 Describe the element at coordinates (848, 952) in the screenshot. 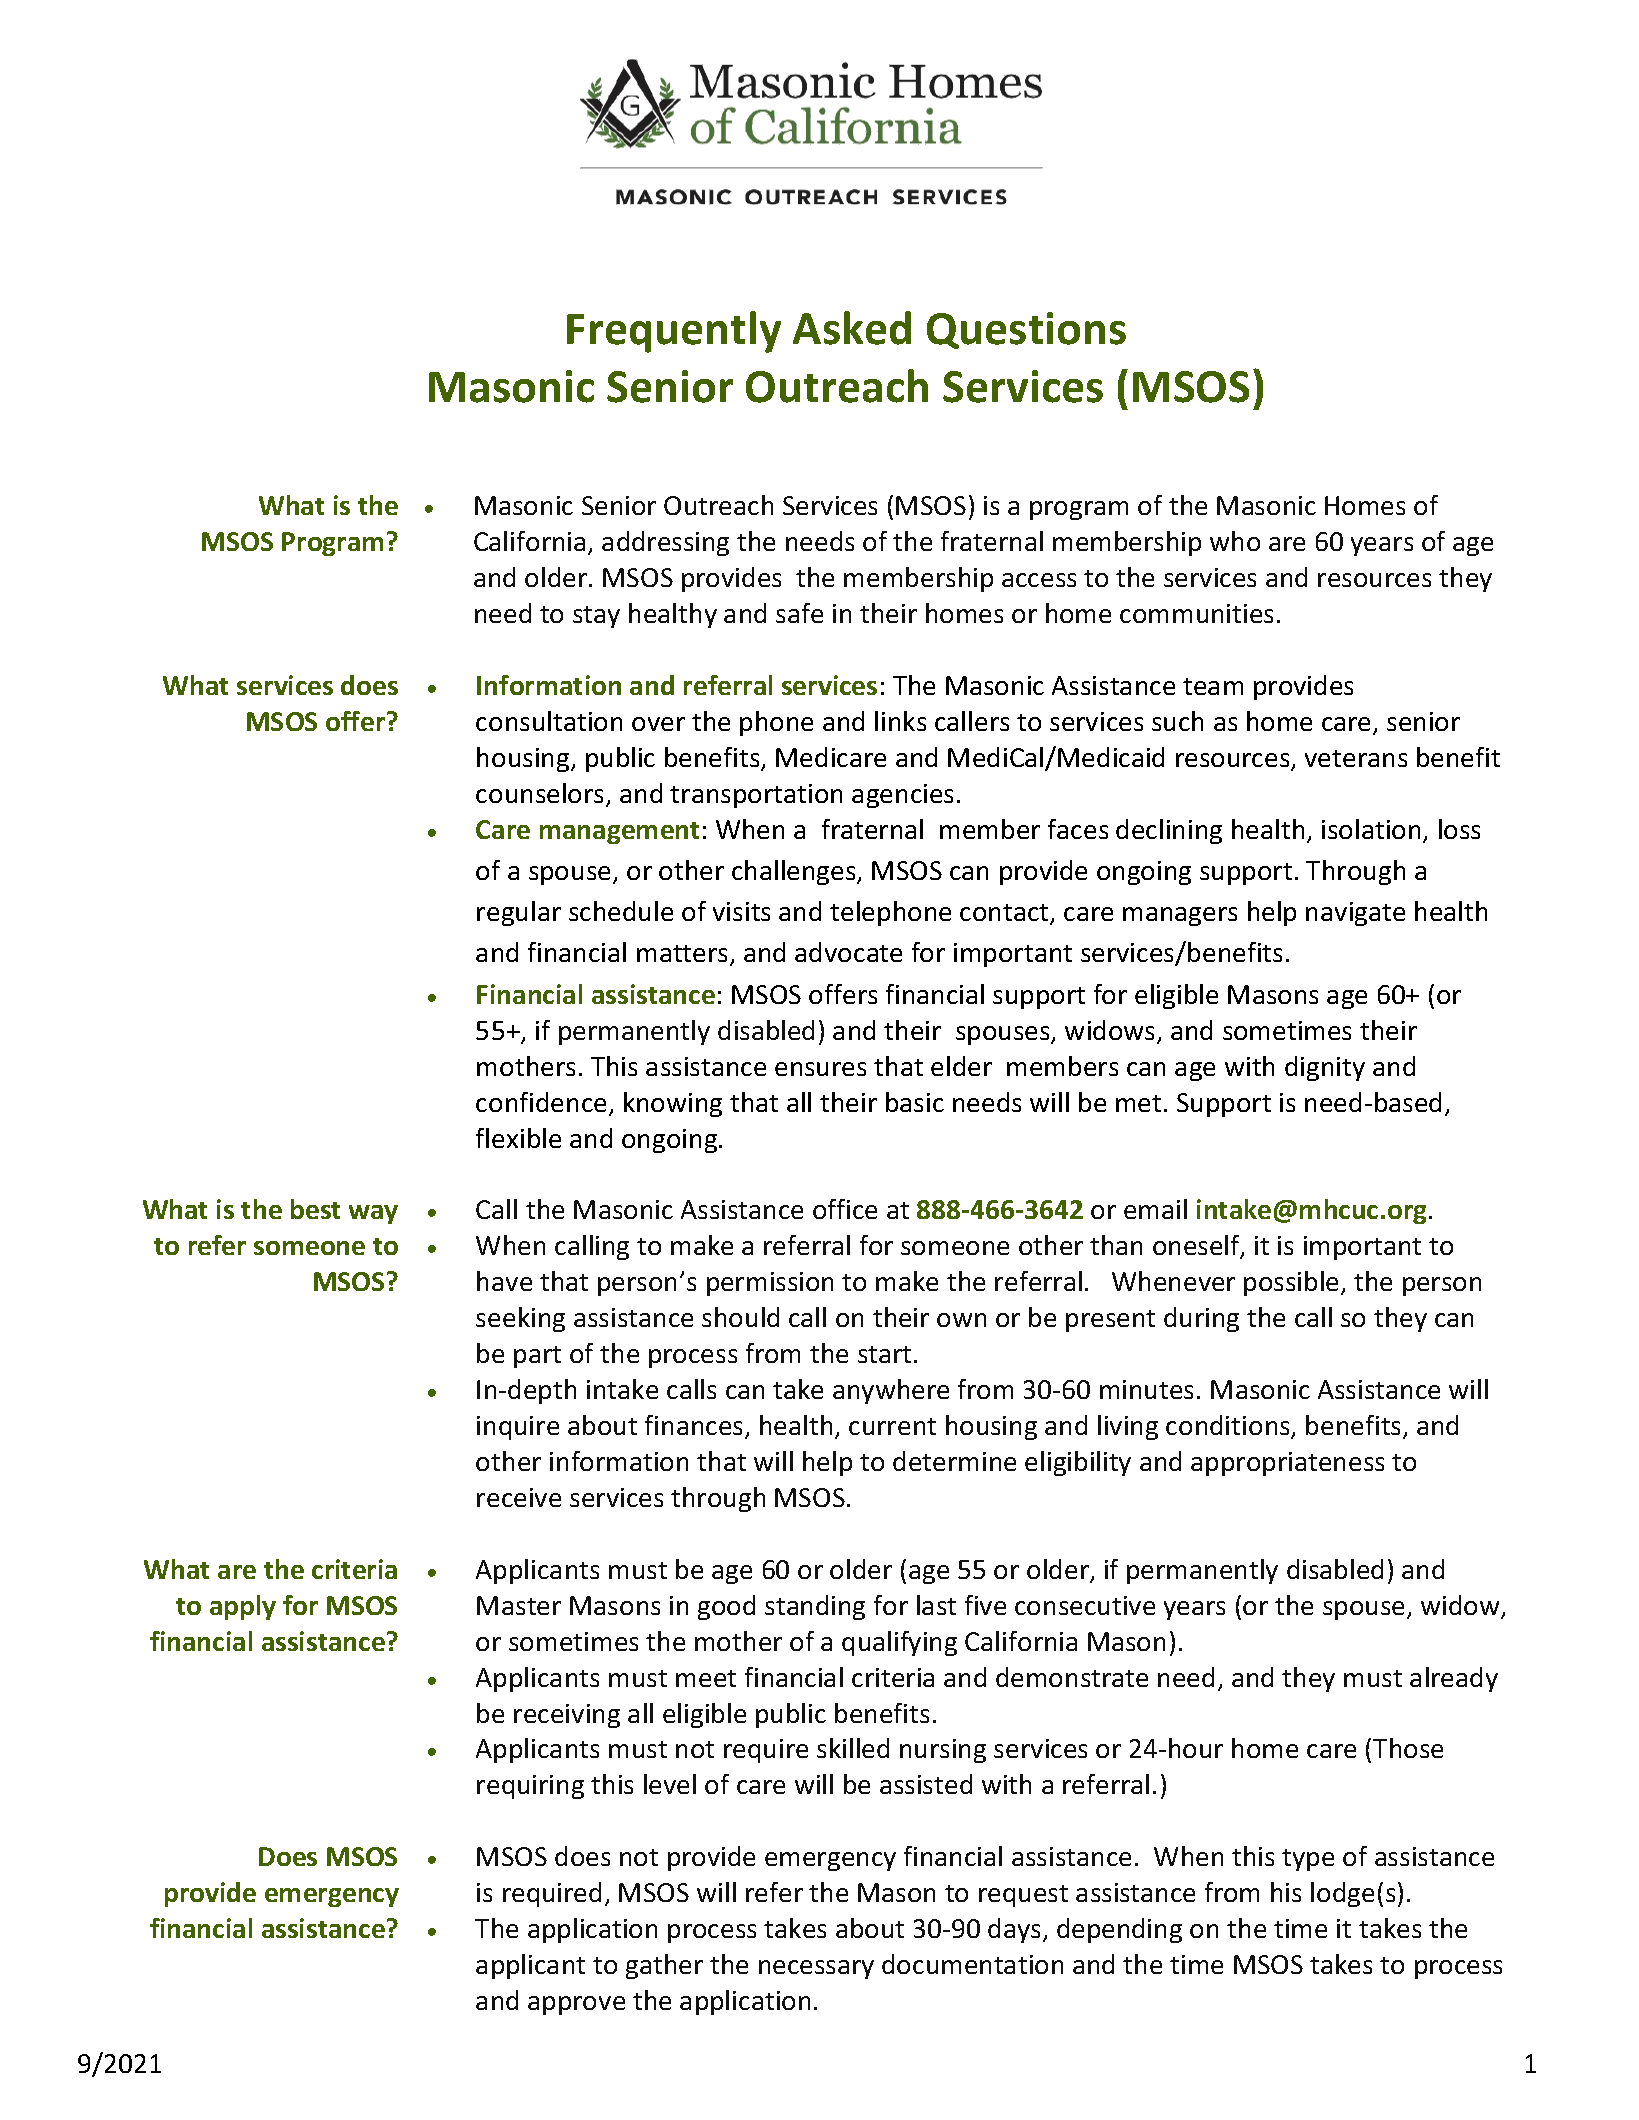

I see `advocate` at that location.
